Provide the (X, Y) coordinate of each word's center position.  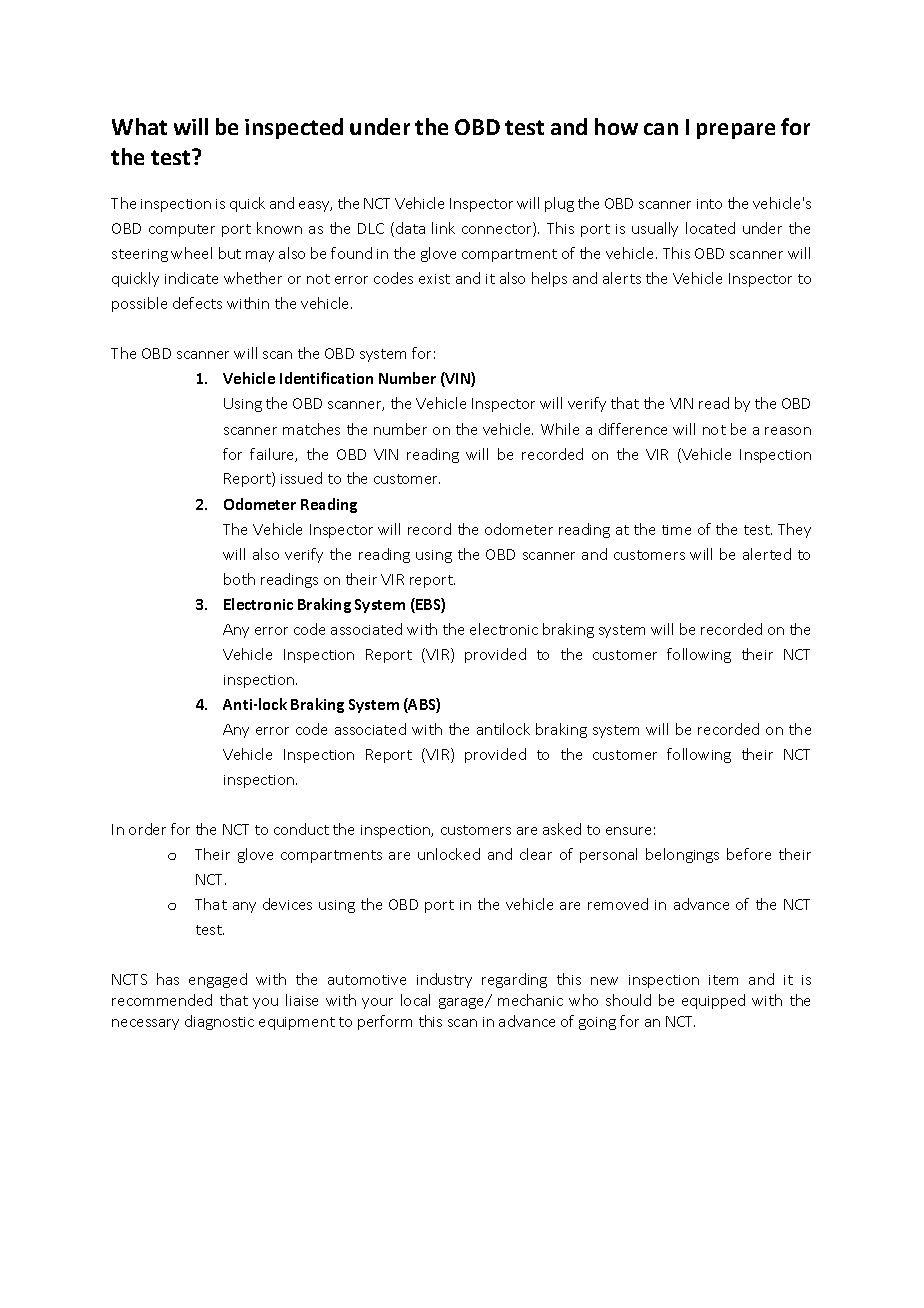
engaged (218, 980)
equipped (713, 1001)
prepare (736, 131)
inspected (294, 128)
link (443, 228)
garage (463, 1003)
